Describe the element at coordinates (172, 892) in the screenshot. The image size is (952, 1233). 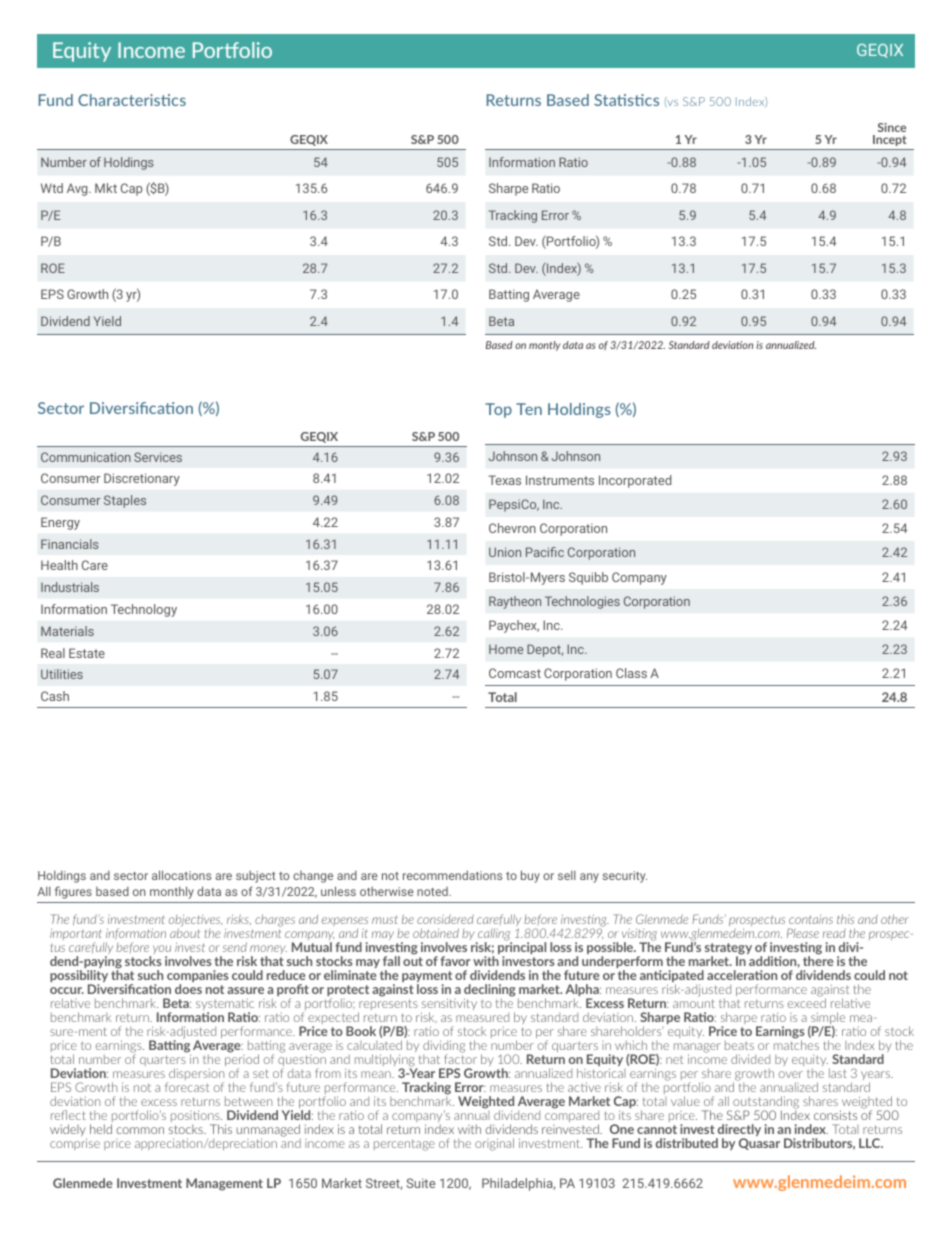
I see `monthly` at that location.
